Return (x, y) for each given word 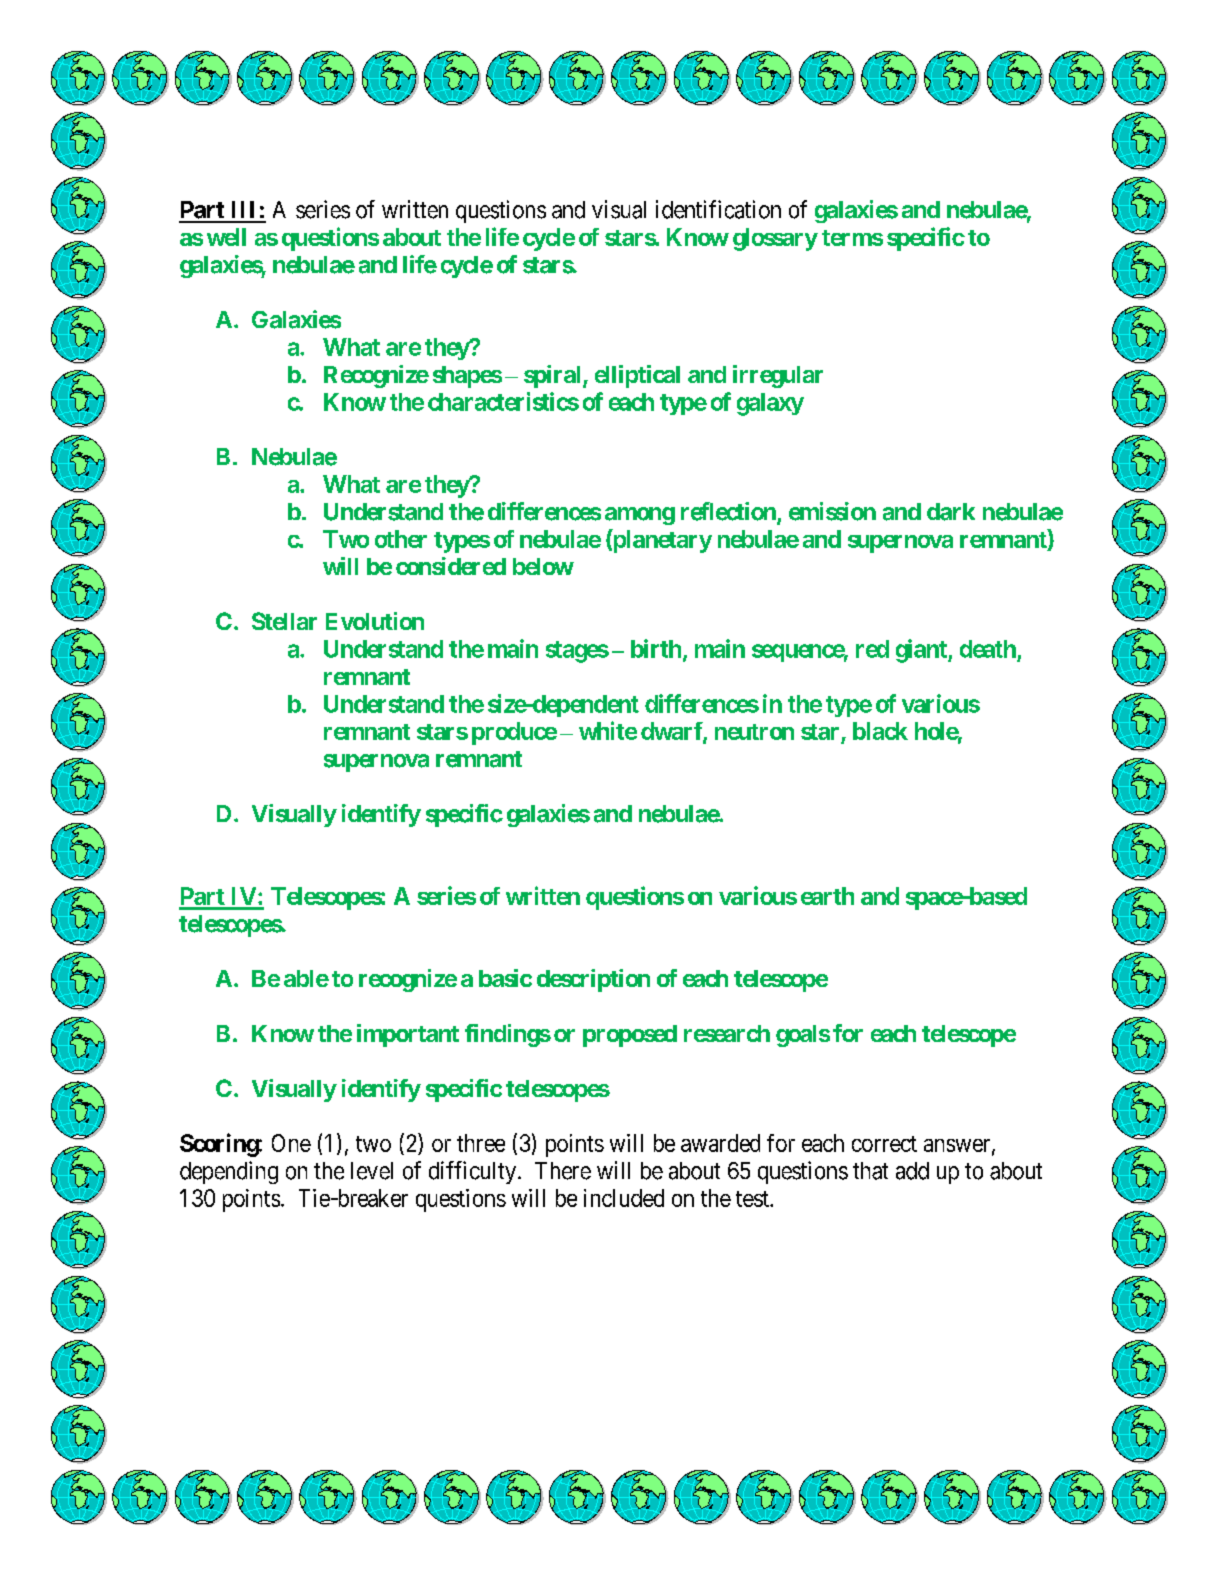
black (880, 731)
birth (656, 648)
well (226, 237)
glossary (775, 239)
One (291, 1143)
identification (718, 209)
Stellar (284, 621)
